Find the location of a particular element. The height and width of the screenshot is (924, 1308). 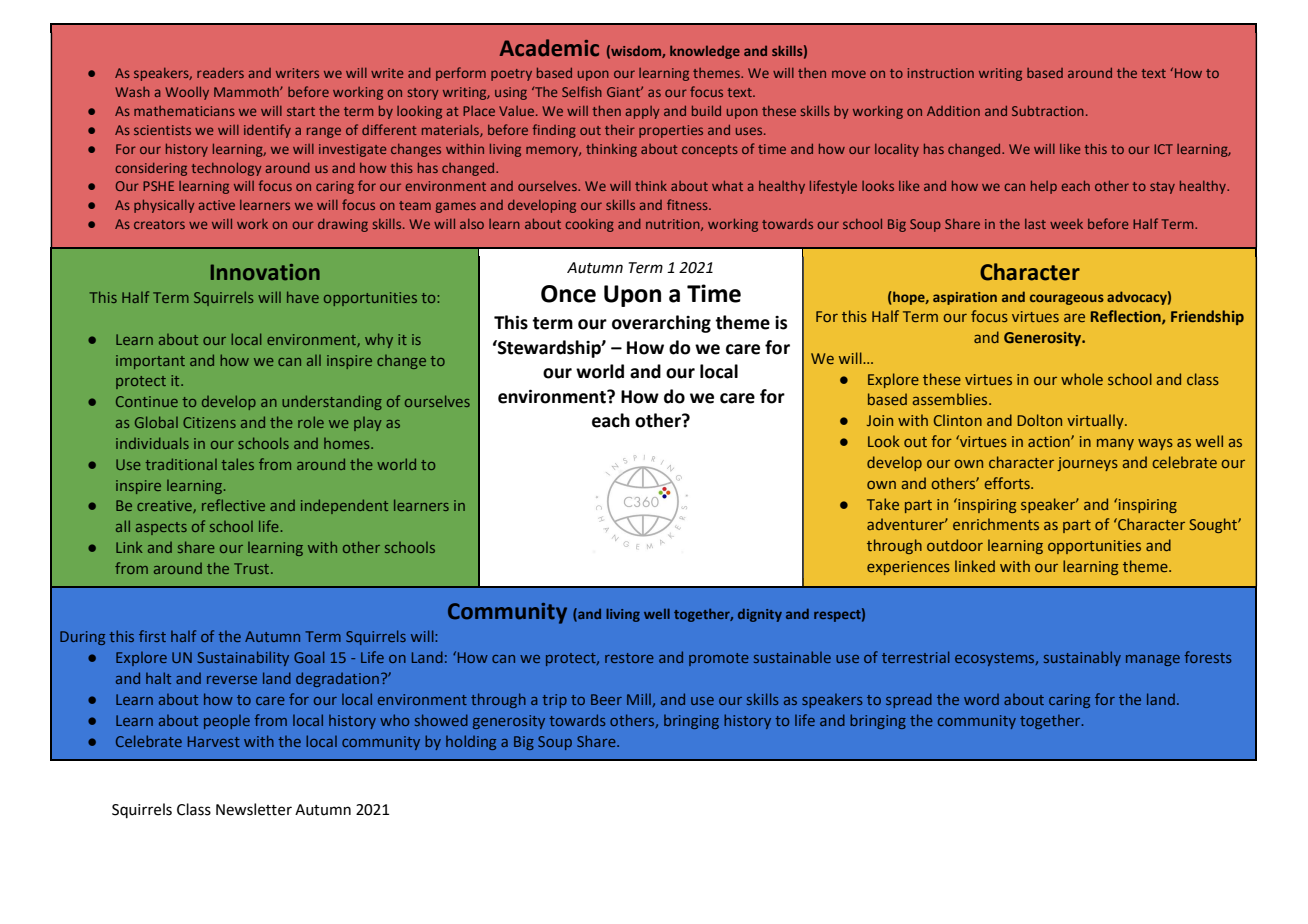

knowledge is located at coordinates (705, 52).
